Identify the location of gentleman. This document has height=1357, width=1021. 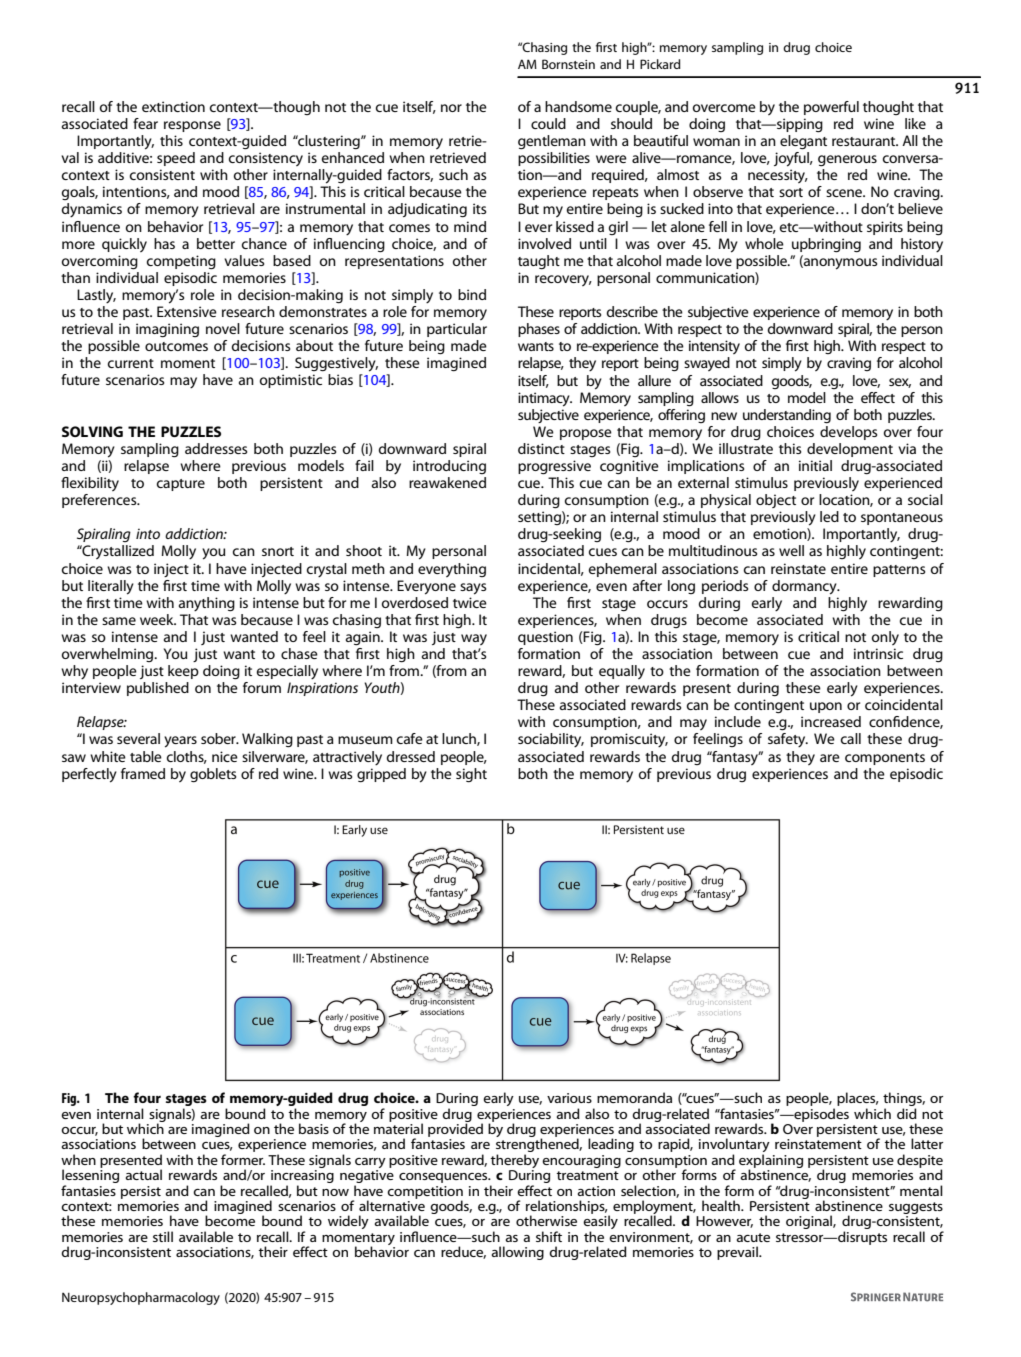
(552, 142).
